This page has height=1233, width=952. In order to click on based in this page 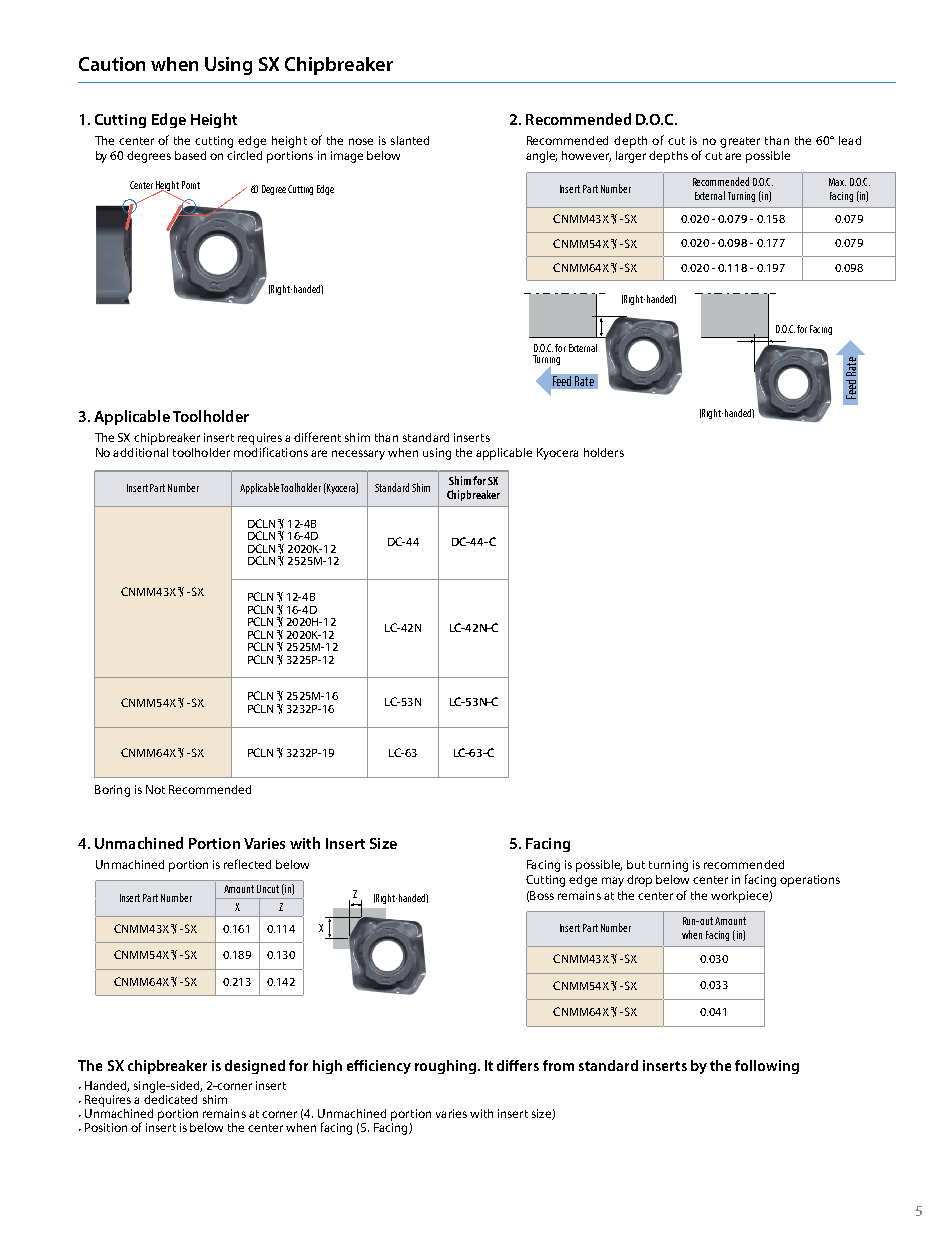, I will do `click(190, 155)`.
